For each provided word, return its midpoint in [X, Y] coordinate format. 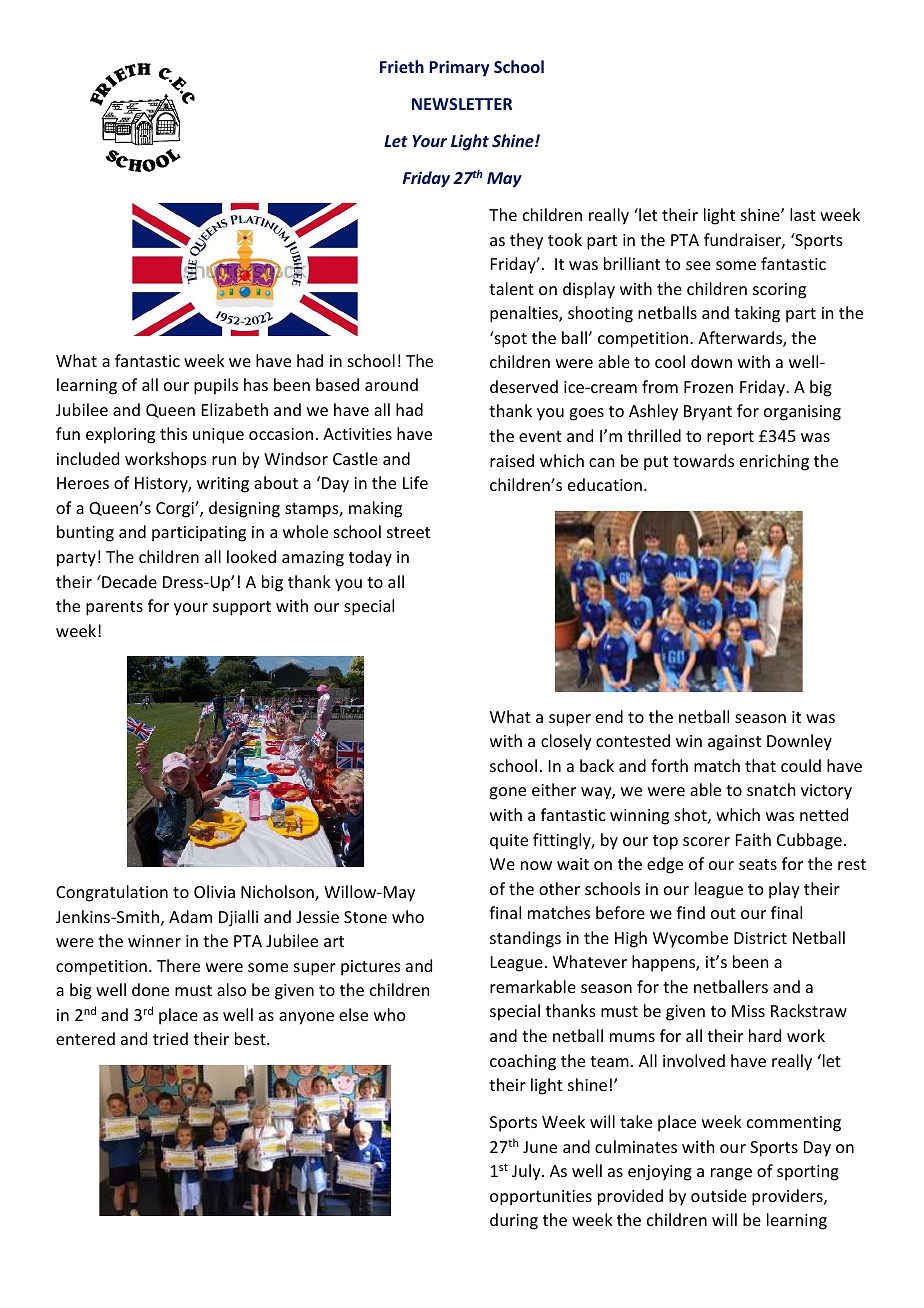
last [803, 214]
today [370, 558]
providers [788, 1197]
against [734, 743]
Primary [459, 68]
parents [114, 608]
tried [170, 1038]
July [527, 1172]
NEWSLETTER [462, 104]
